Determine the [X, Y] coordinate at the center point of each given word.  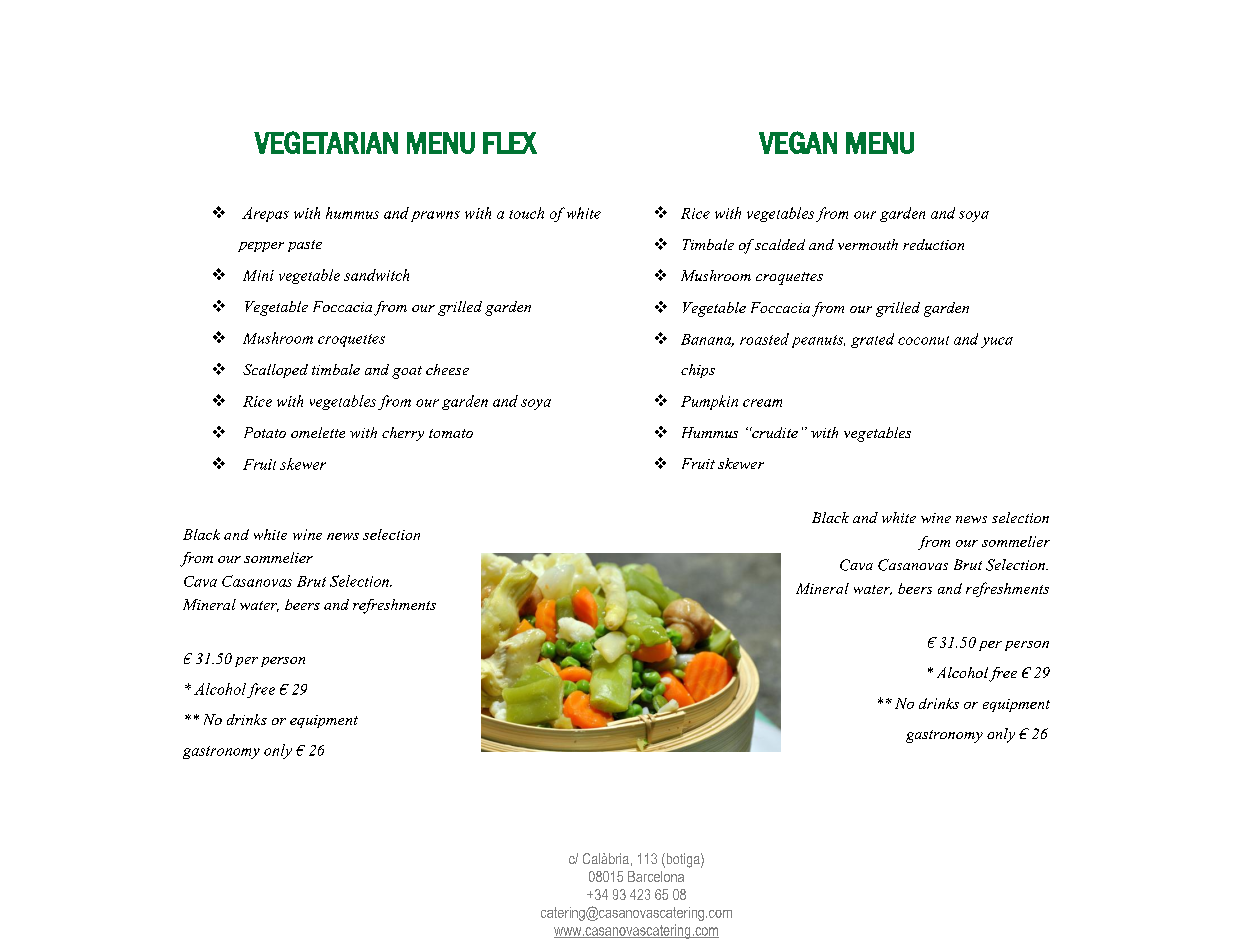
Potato [265, 432]
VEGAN [798, 142]
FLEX [510, 143]
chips [698, 371]
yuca [997, 342]
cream [762, 403]
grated [872, 340]
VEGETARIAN [326, 142]
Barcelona [656, 876]
